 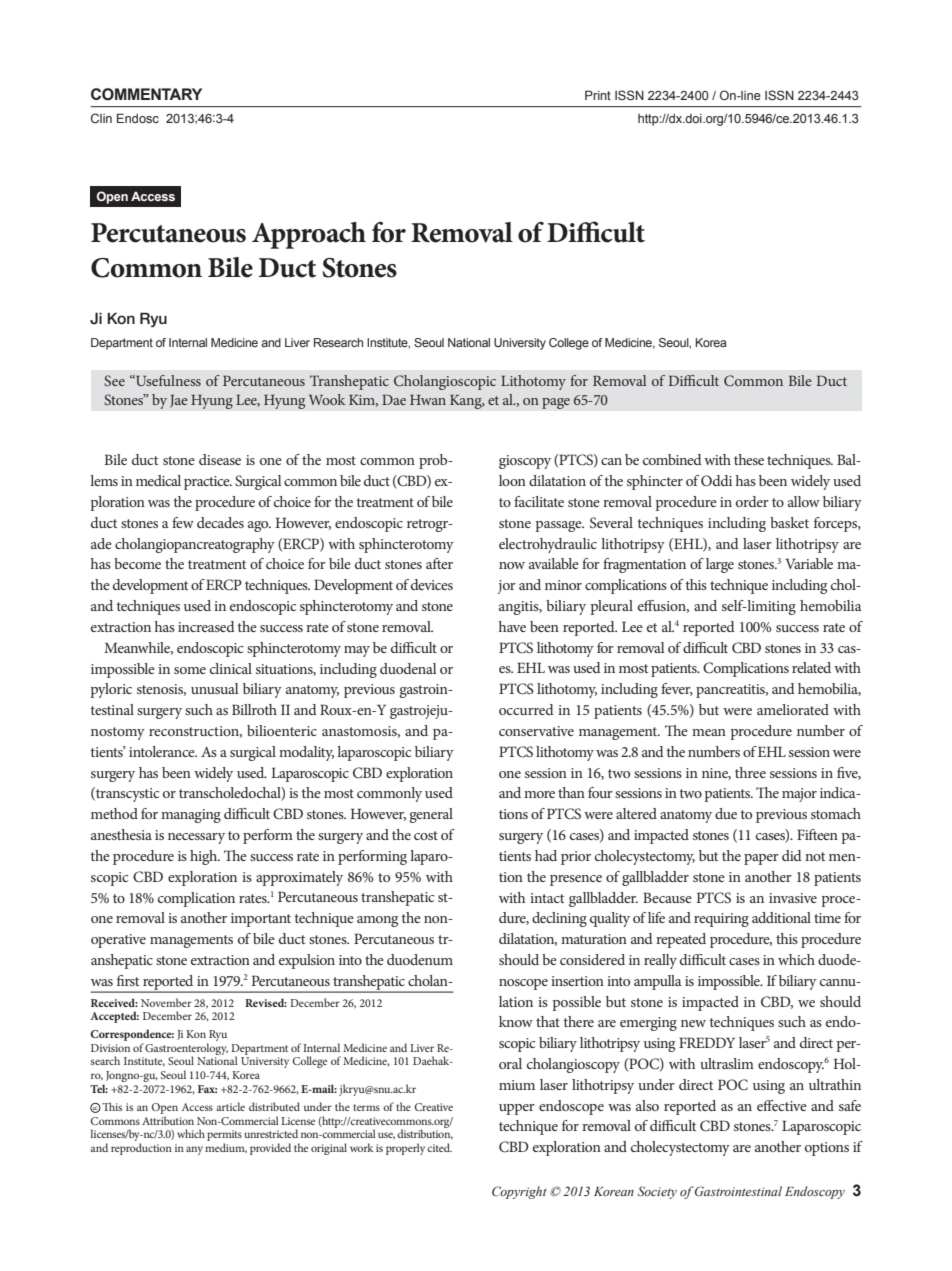 What do you see at coordinates (782, 1105) in the screenshot?
I see `effective` at bounding box center [782, 1105].
